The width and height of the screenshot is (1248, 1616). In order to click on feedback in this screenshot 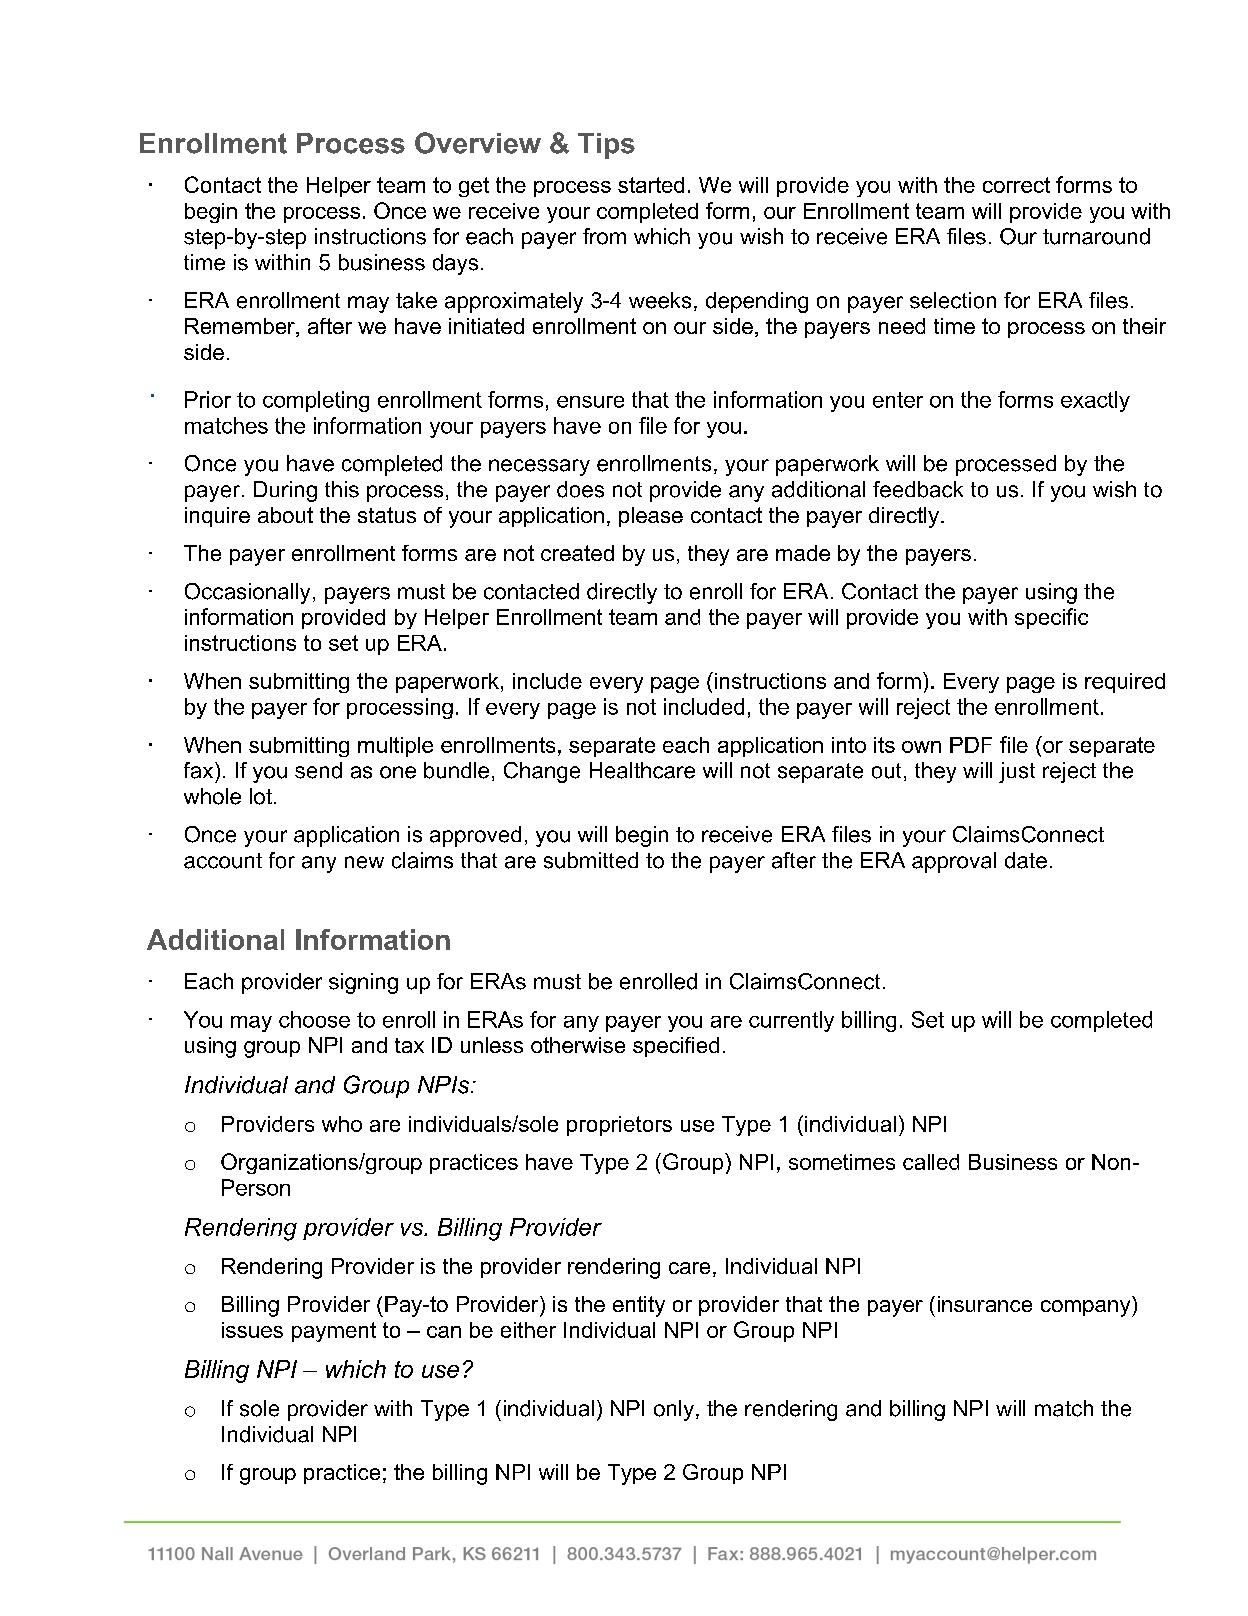, I will do `click(918, 489)`.
